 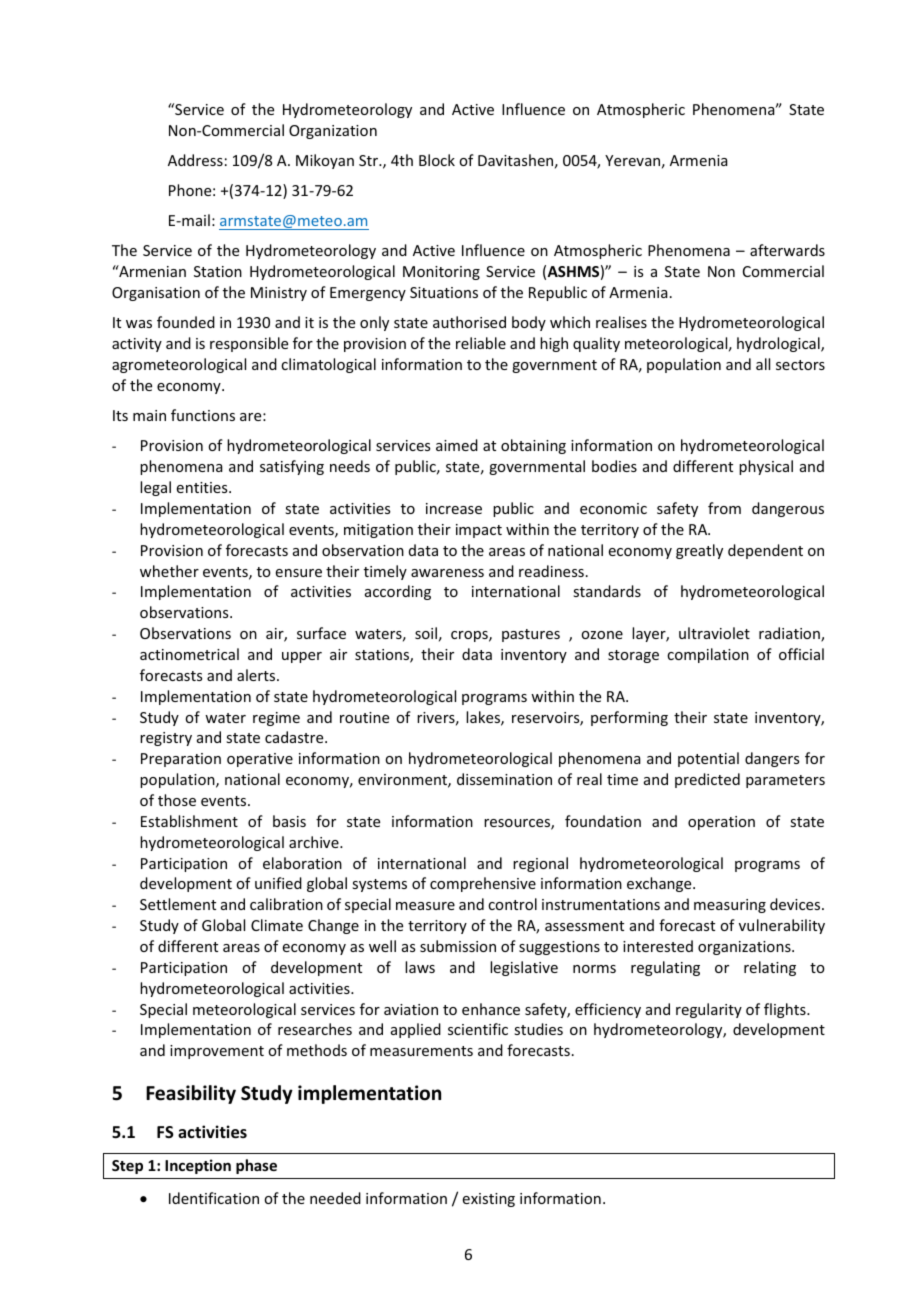 I want to click on Preparation, so click(x=181, y=760).
